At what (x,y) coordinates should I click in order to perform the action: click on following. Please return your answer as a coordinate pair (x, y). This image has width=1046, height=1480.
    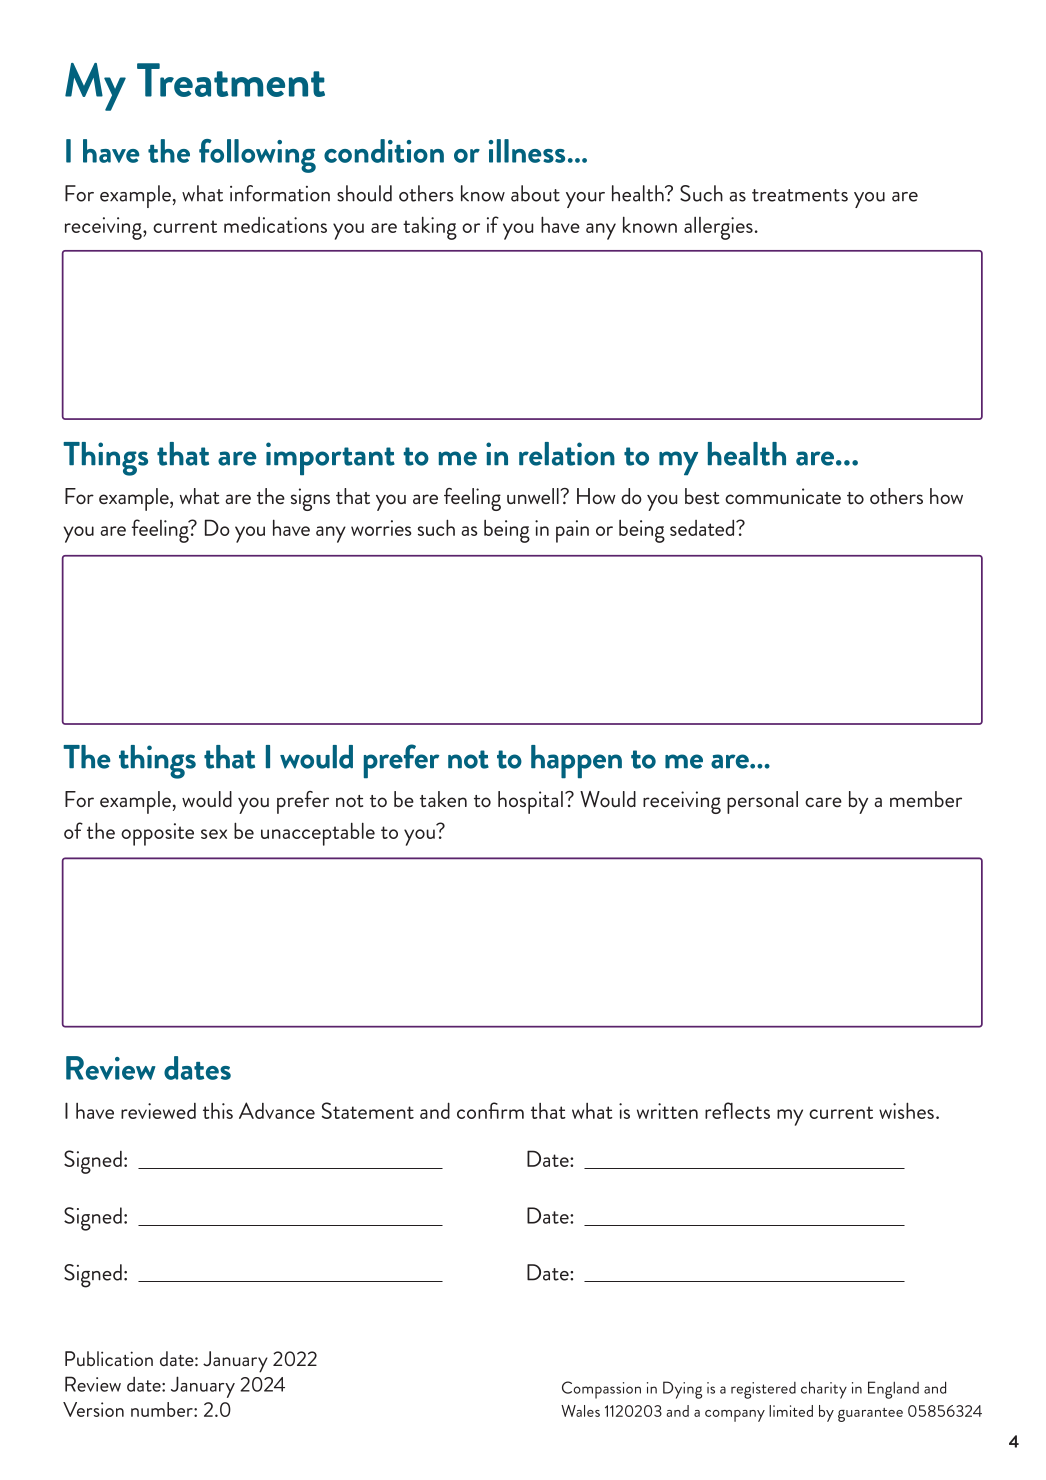
    Looking at the image, I should click on (257, 156).
